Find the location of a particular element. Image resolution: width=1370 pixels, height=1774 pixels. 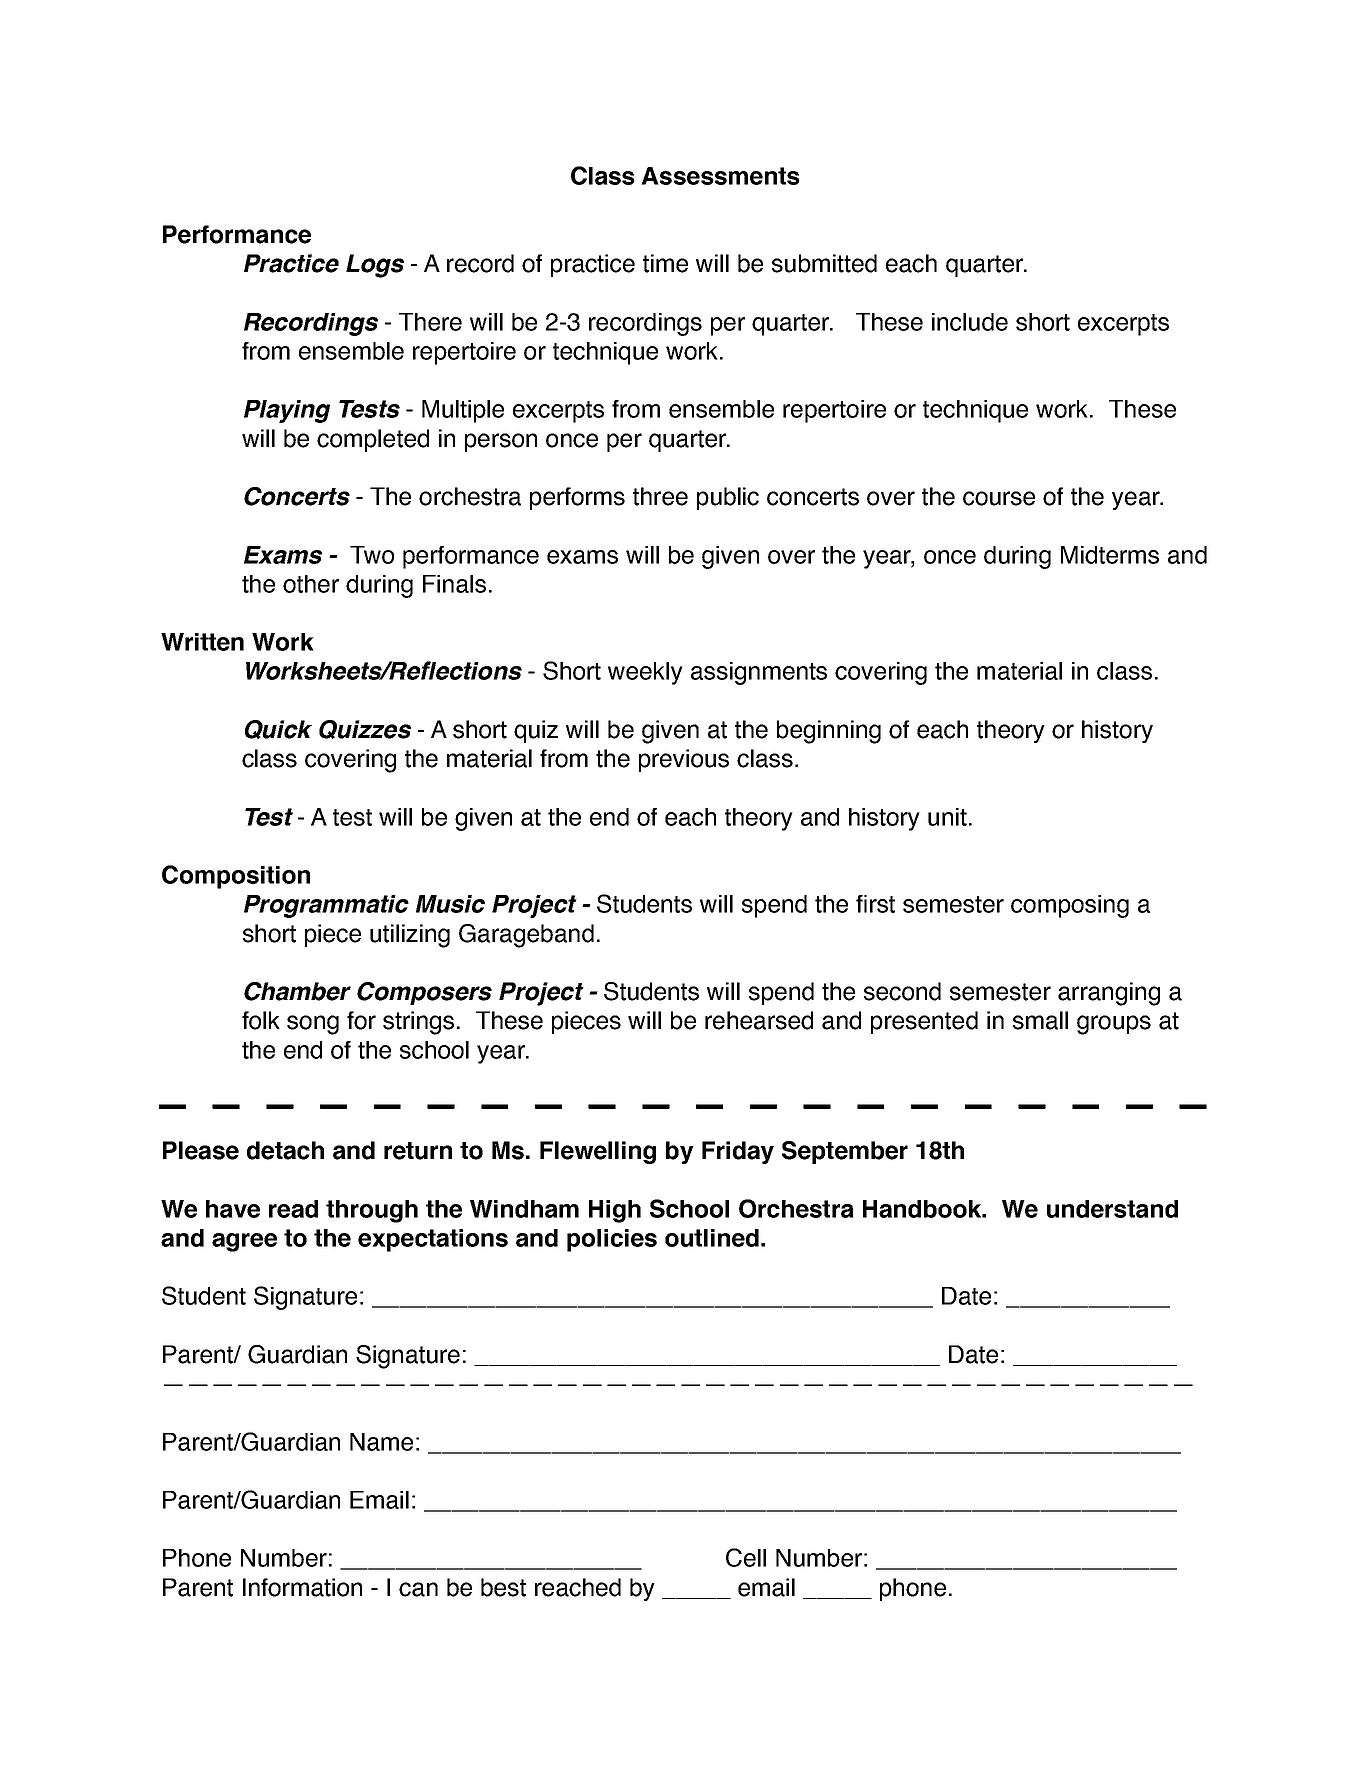

time is located at coordinates (665, 263).
